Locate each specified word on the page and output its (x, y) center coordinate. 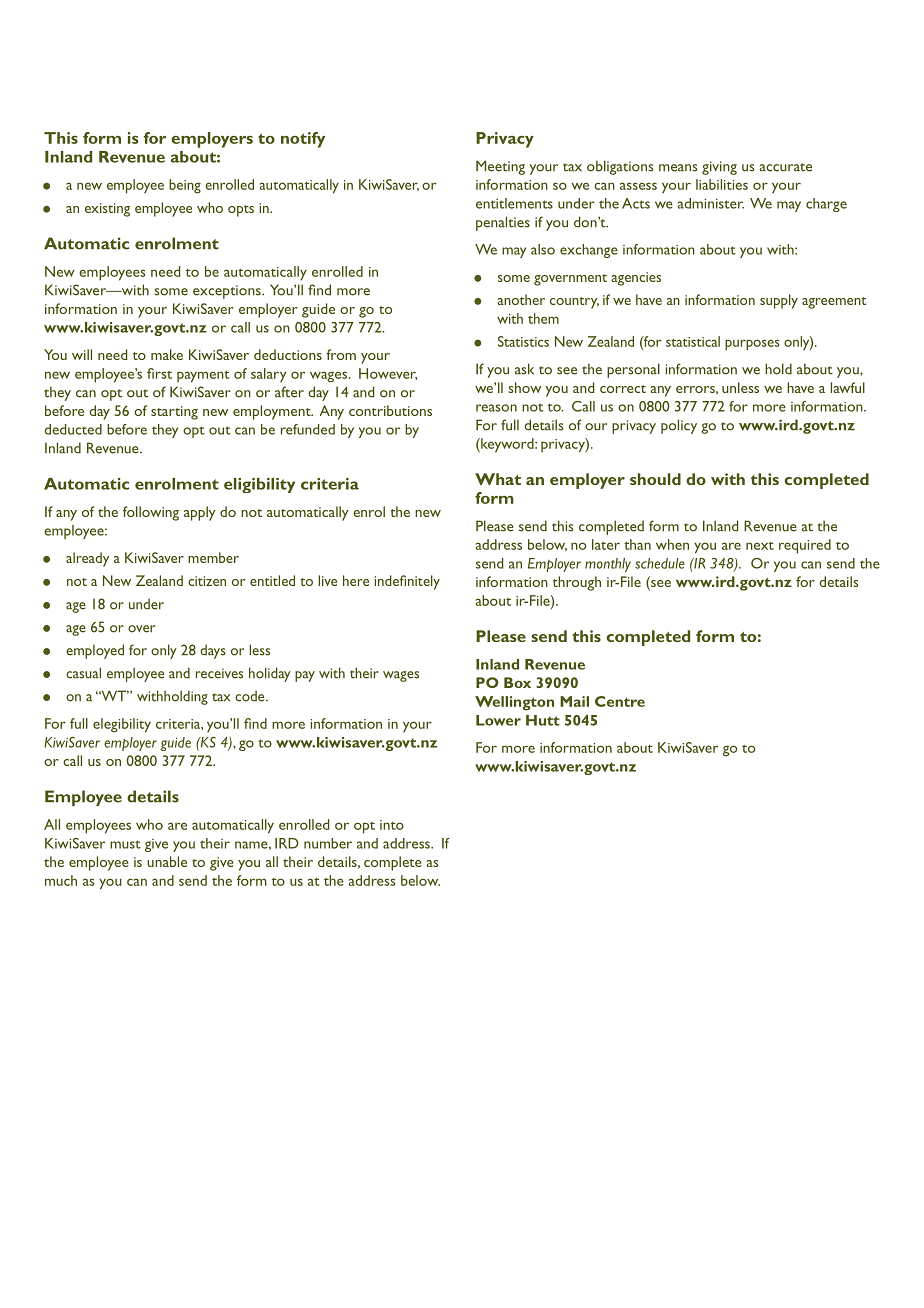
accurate (785, 167)
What (498, 479)
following (151, 513)
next (760, 546)
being (185, 186)
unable (167, 861)
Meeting (500, 167)
